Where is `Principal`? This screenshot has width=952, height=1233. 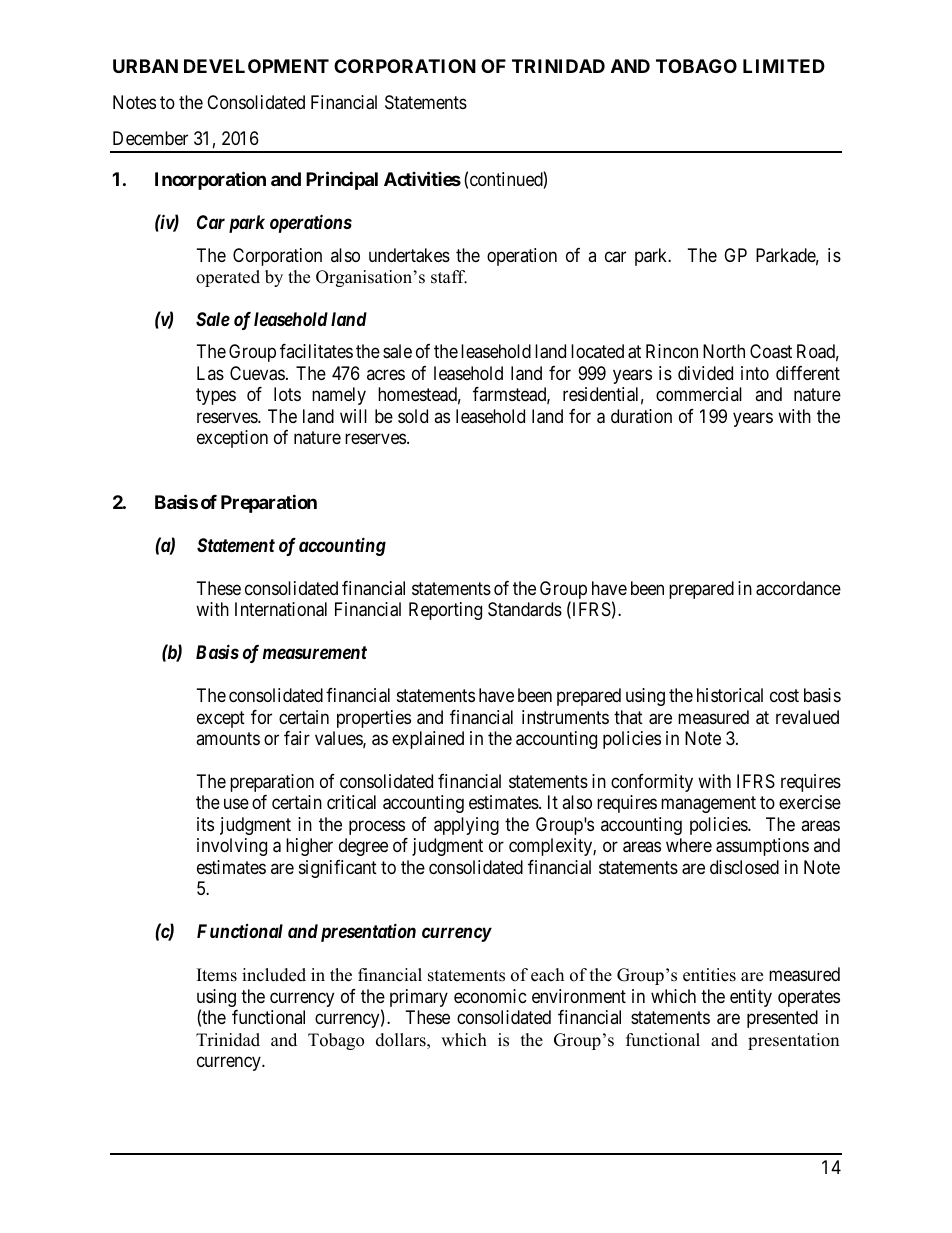 Principal is located at coordinates (342, 180).
